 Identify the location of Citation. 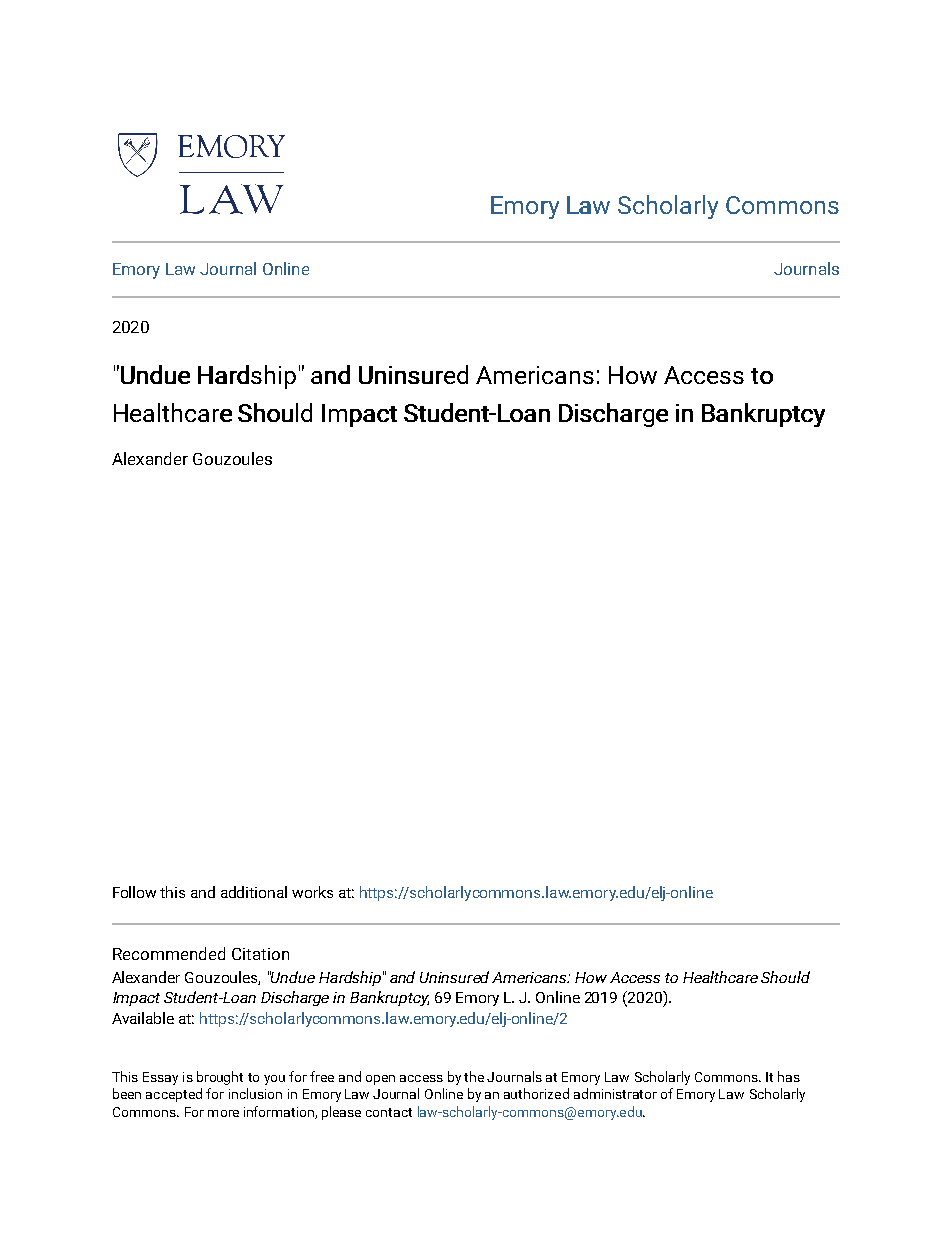
(260, 954).
